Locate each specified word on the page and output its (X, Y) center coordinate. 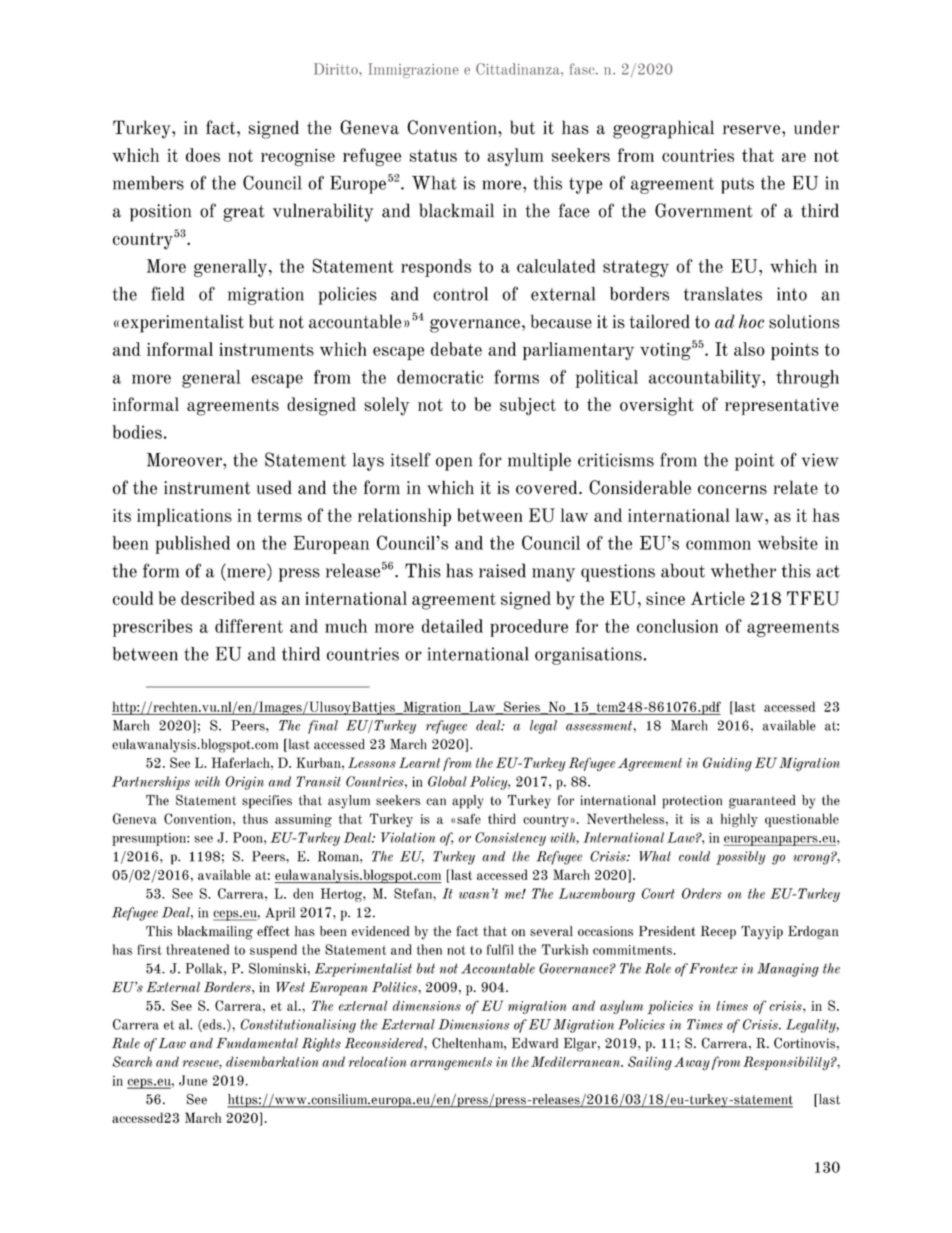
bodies (137, 432)
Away (692, 1064)
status (433, 156)
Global (447, 781)
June (193, 1080)
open (454, 464)
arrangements (451, 1064)
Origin (244, 783)
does (203, 155)
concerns (732, 490)
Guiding (727, 764)
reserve (753, 130)
